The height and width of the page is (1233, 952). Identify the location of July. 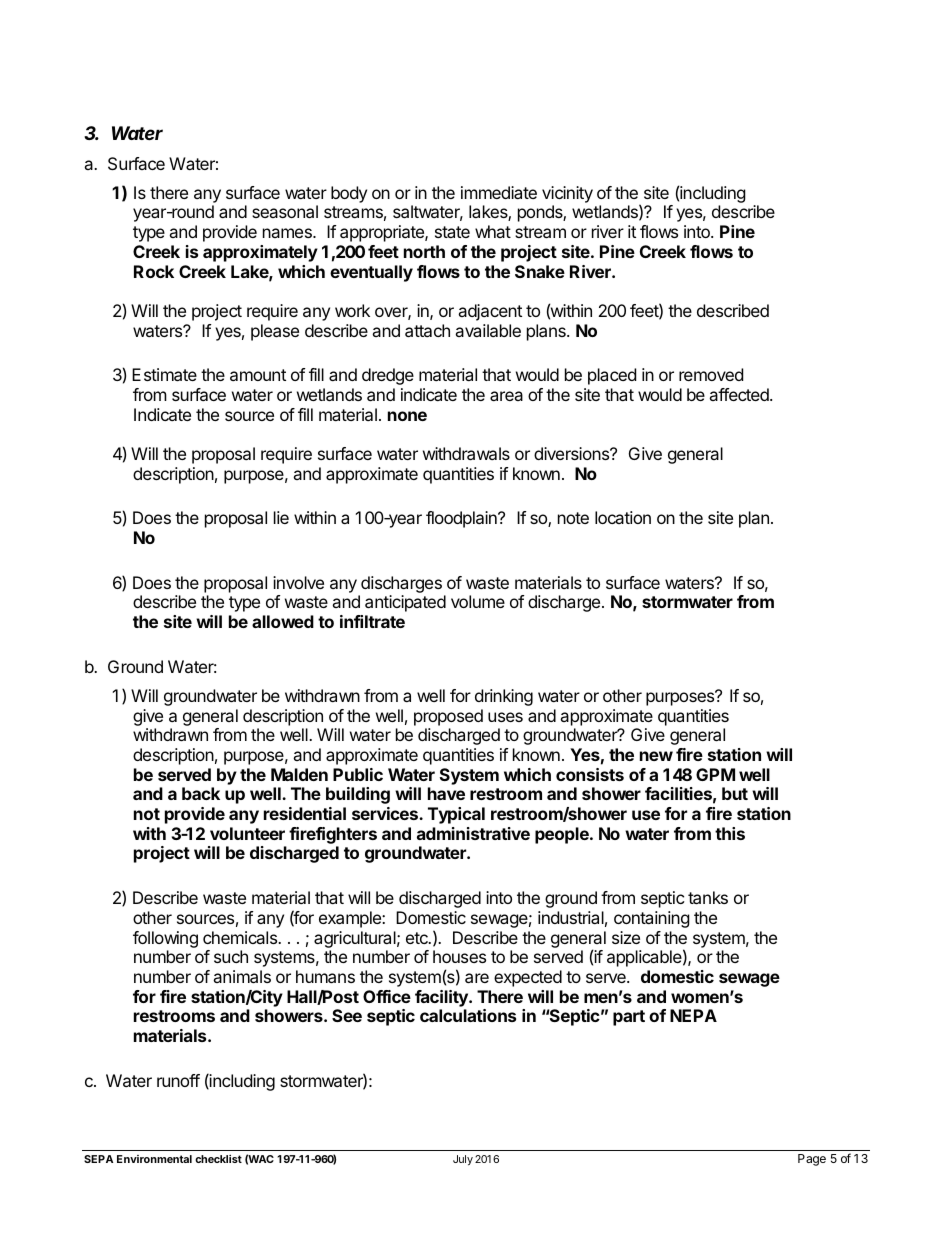
(463, 1160).
